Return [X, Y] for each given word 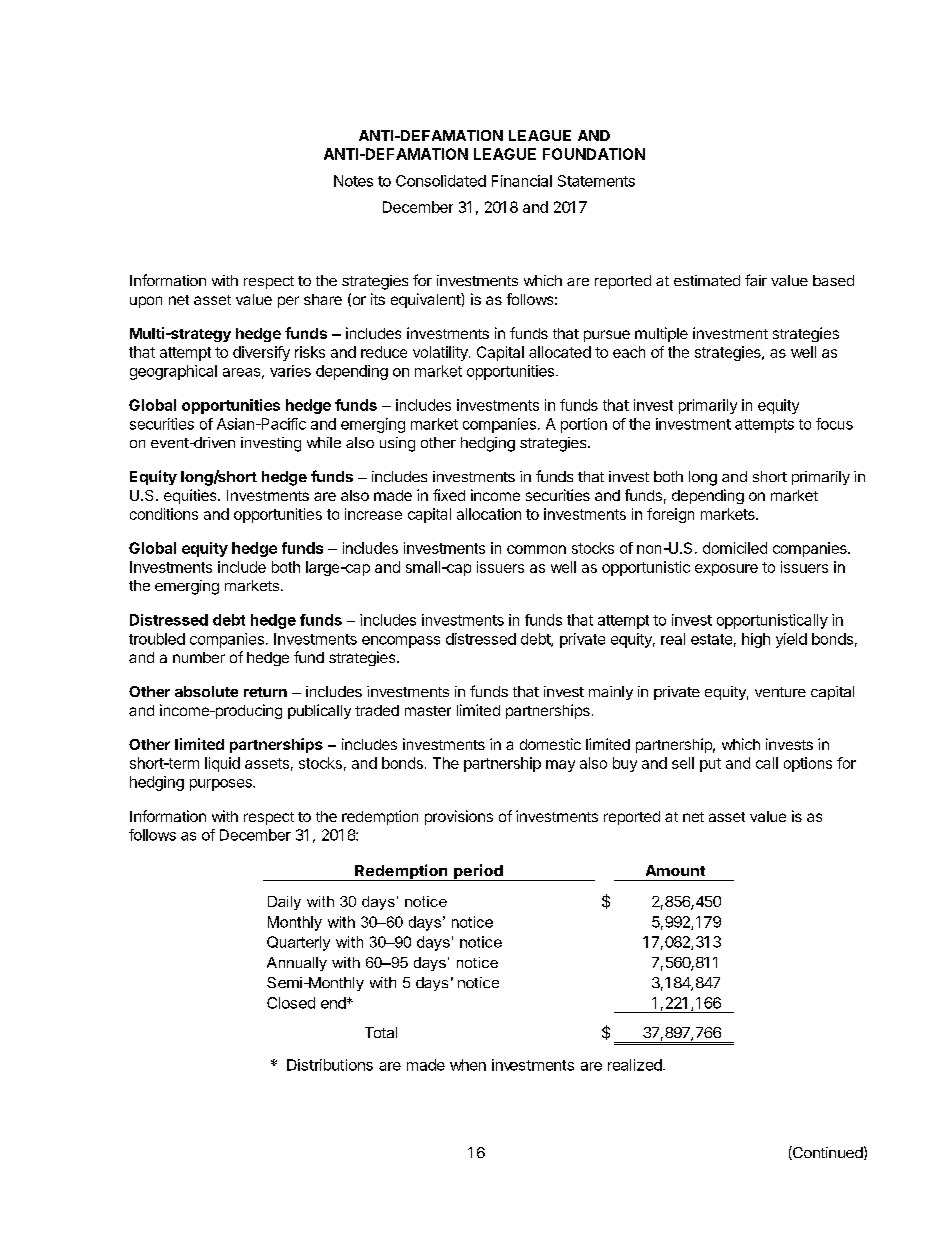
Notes [353, 181]
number [199, 657]
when [468, 1065]
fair [756, 280]
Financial [522, 181]
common [536, 549]
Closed [291, 1003]
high [756, 640]
